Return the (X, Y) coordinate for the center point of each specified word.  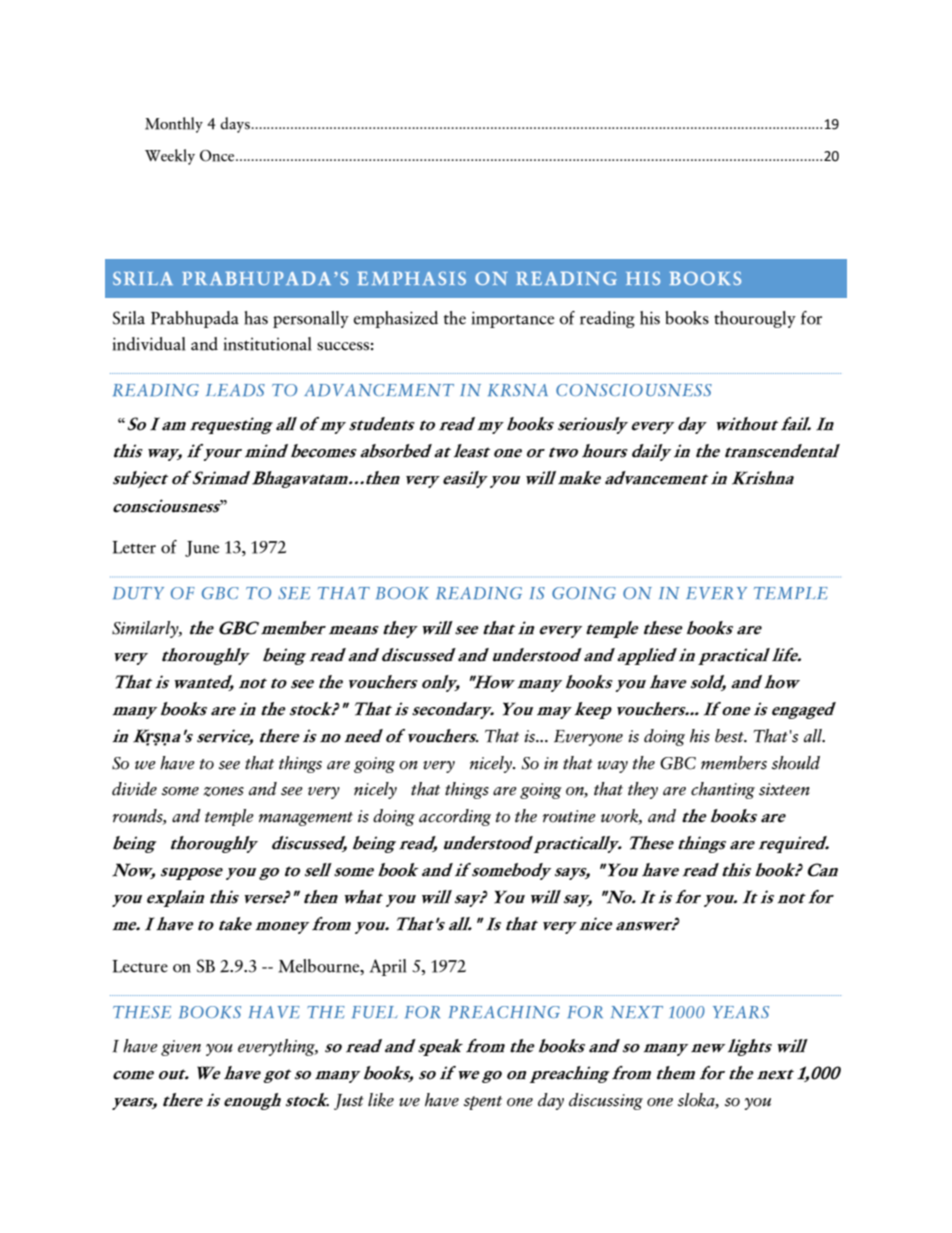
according (455, 817)
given (181, 1048)
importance (513, 319)
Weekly (170, 157)
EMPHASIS (412, 278)
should (796, 763)
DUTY (138, 593)
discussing (606, 1101)
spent (483, 1103)
